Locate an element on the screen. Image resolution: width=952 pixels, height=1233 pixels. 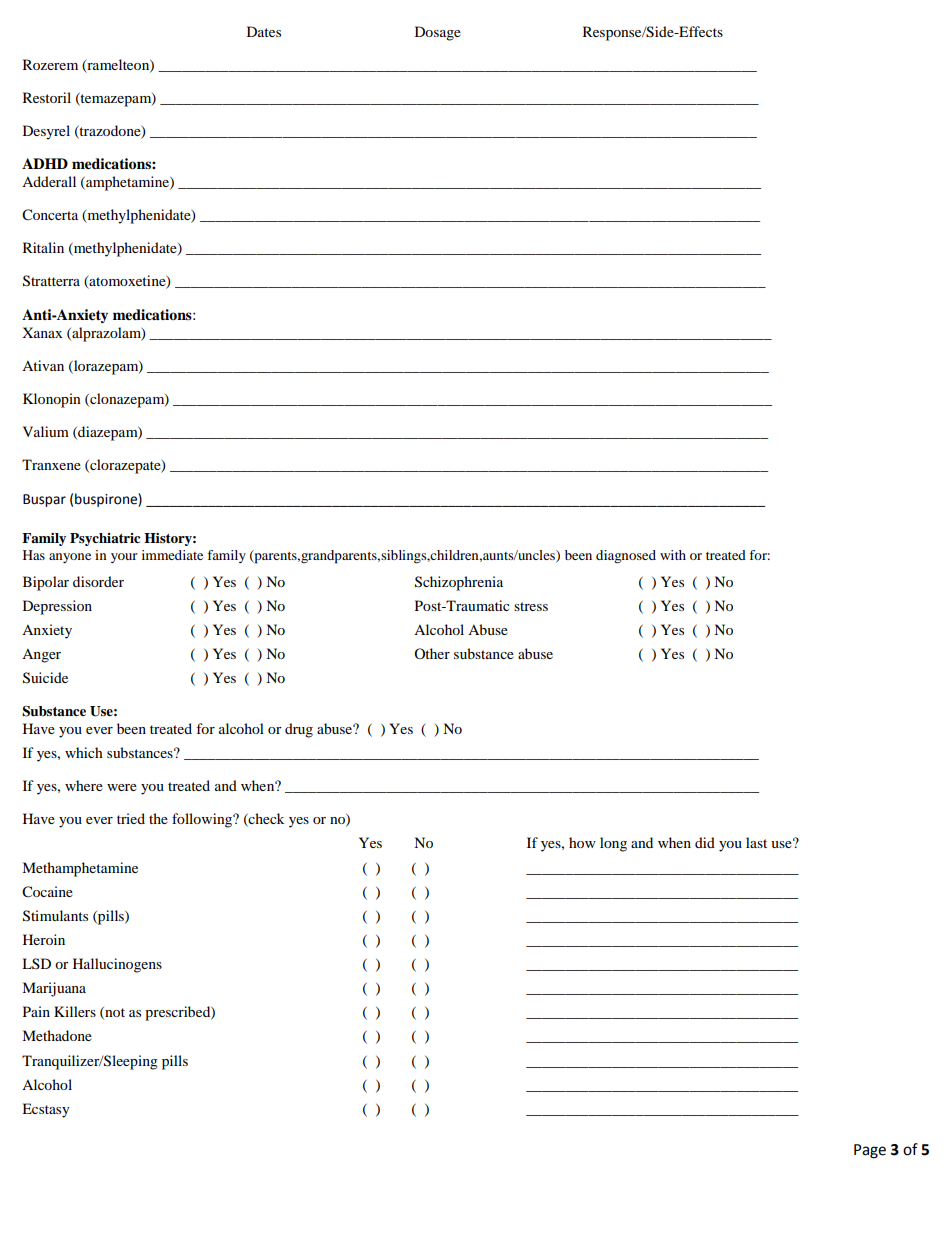
with is located at coordinates (673, 555).
